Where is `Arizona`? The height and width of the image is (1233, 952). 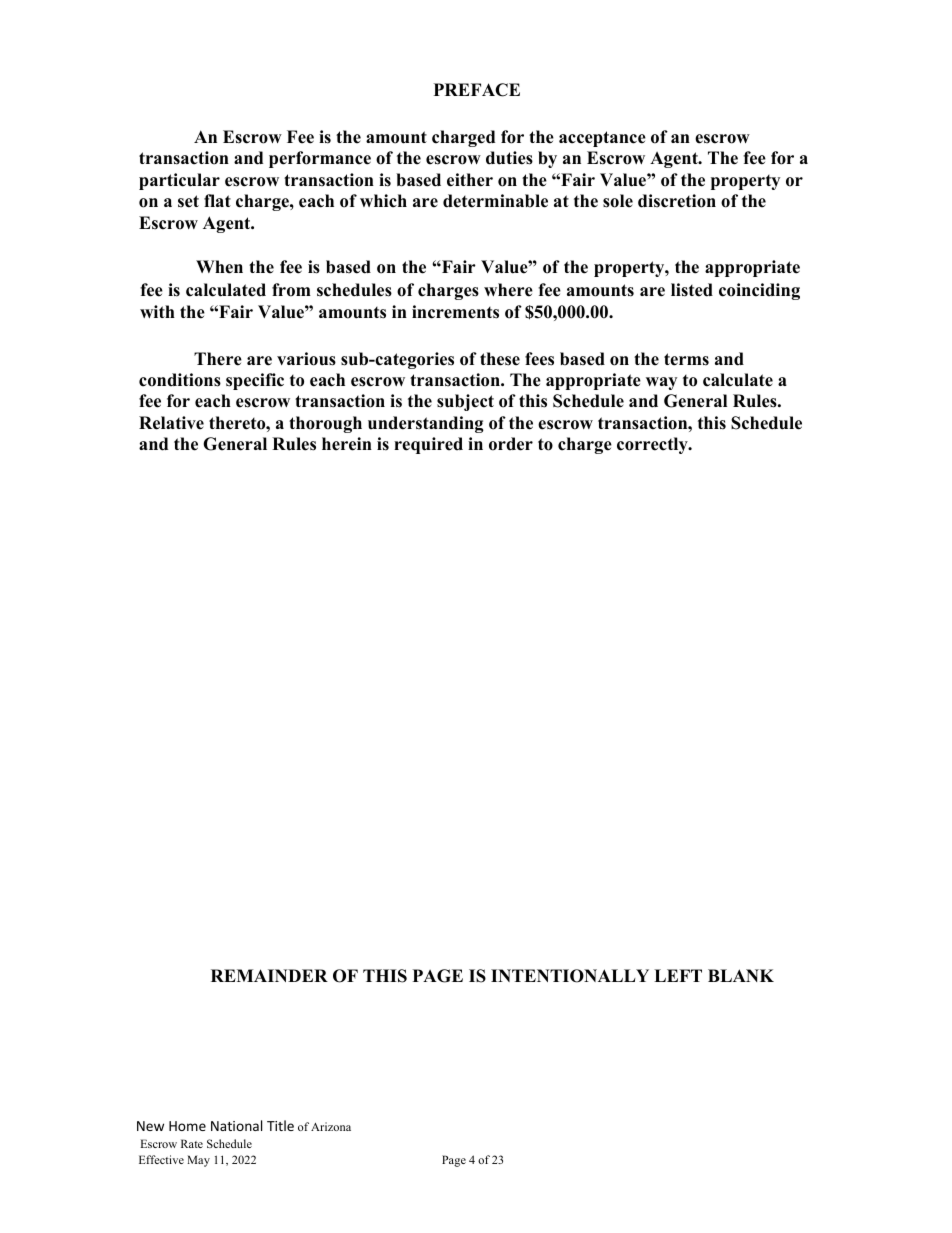
Arizona is located at coordinates (331, 1126).
